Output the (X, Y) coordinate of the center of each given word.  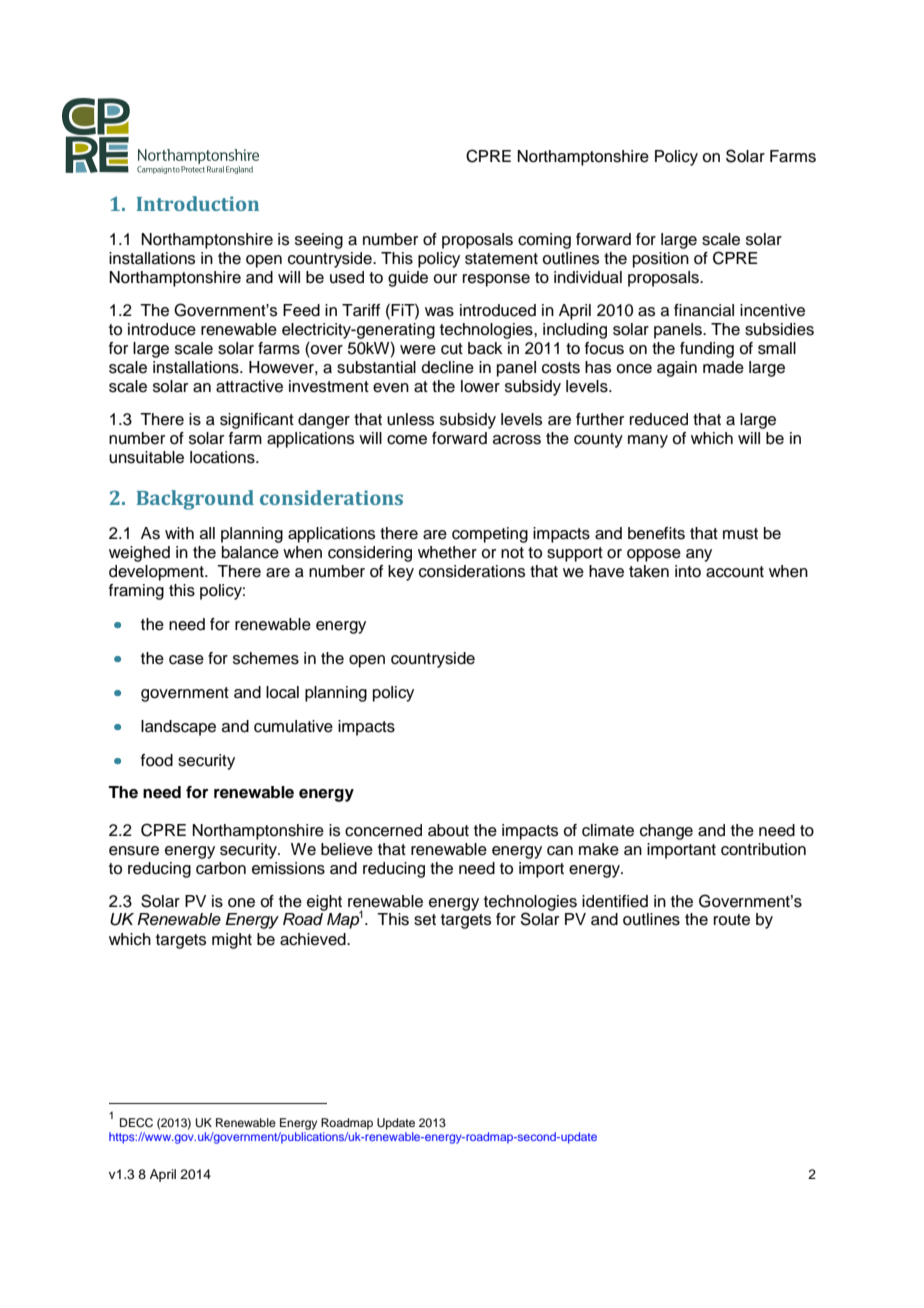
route (732, 920)
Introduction (198, 203)
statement (501, 259)
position (661, 260)
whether (447, 552)
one (241, 903)
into (688, 571)
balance (250, 552)
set (425, 920)
